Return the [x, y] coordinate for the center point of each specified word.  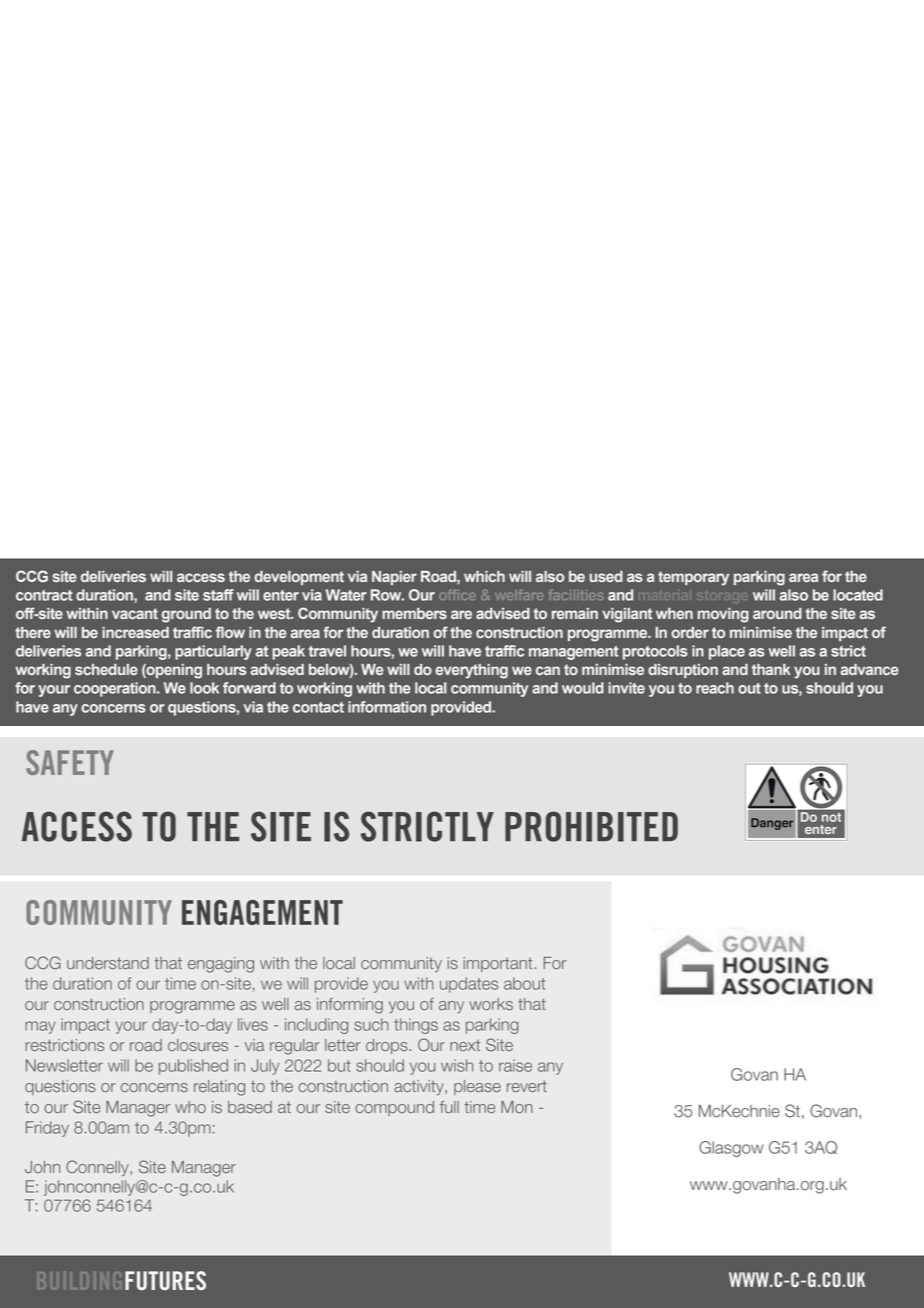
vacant [135, 613]
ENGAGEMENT [262, 912]
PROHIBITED [591, 826]
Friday [47, 1129]
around [777, 613]
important [499, 964]
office [457, 595]
